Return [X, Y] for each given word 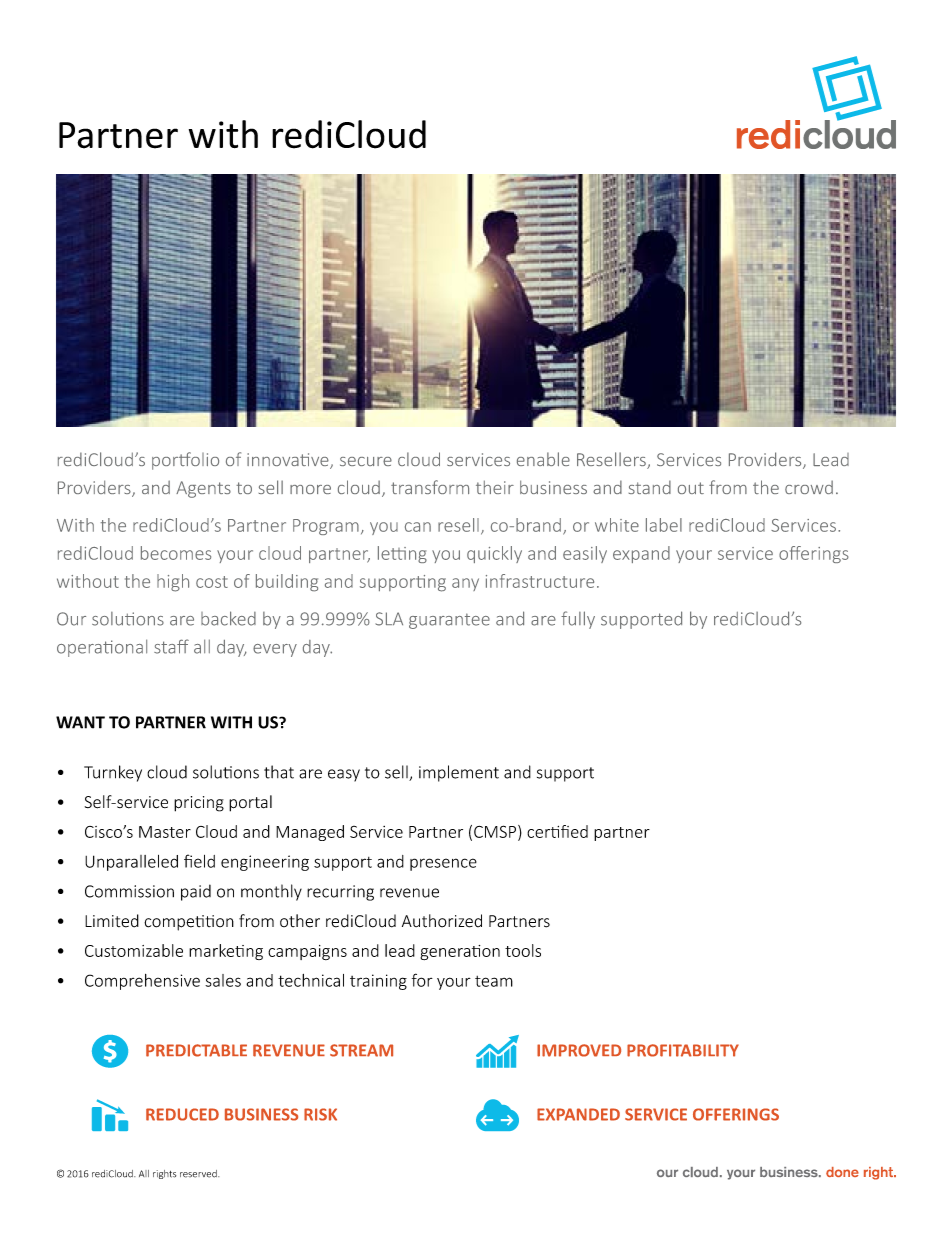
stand [650, 487]
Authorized [442, 921]
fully [578, 620]
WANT [80, 722]
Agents [203, 489]
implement [459, 773]
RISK [320, 1114]
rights [164, 1174]
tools [523, 950]
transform [430, 487]
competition [189, 923]
